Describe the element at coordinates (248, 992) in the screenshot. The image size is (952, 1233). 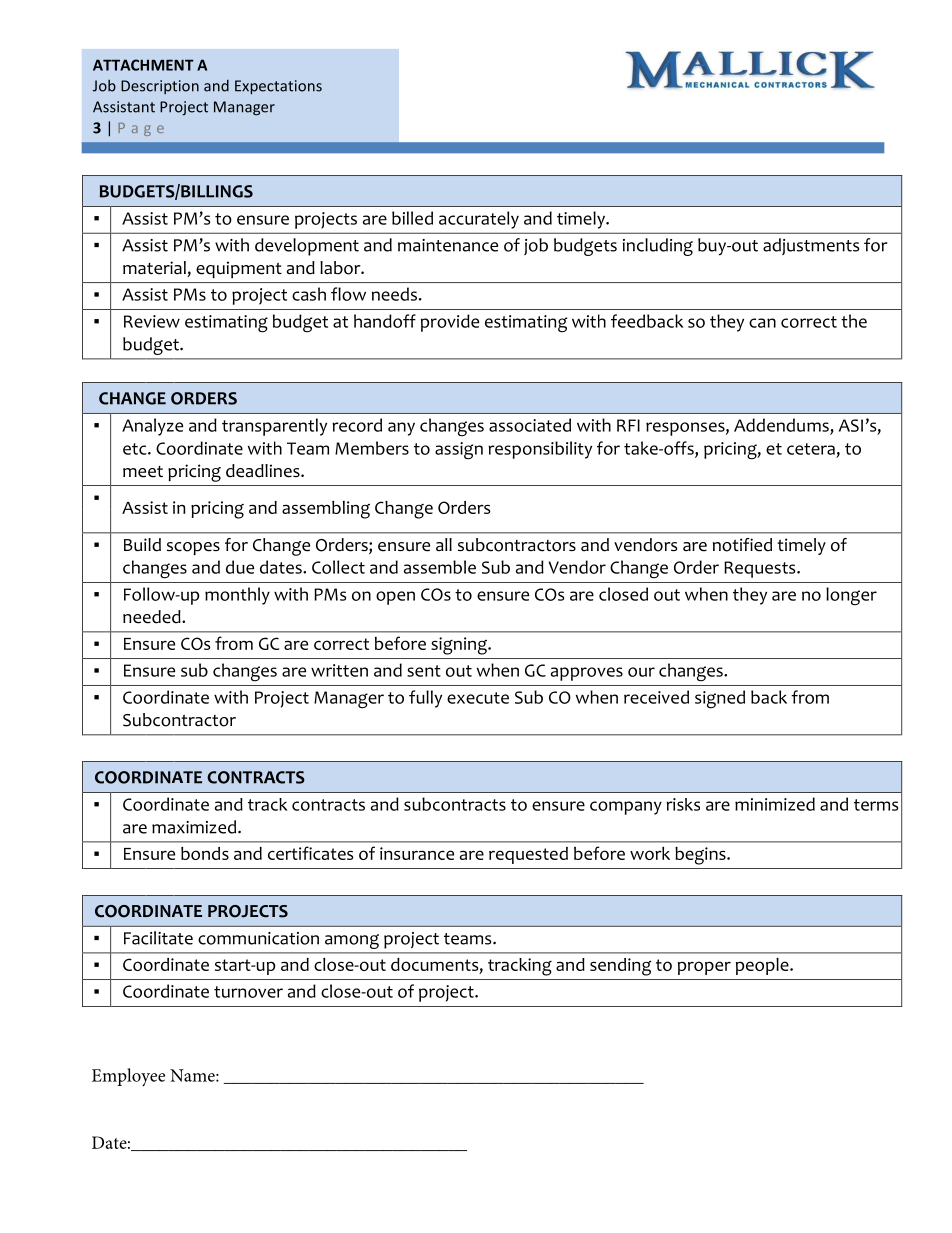
I see `turnover` at that location.
